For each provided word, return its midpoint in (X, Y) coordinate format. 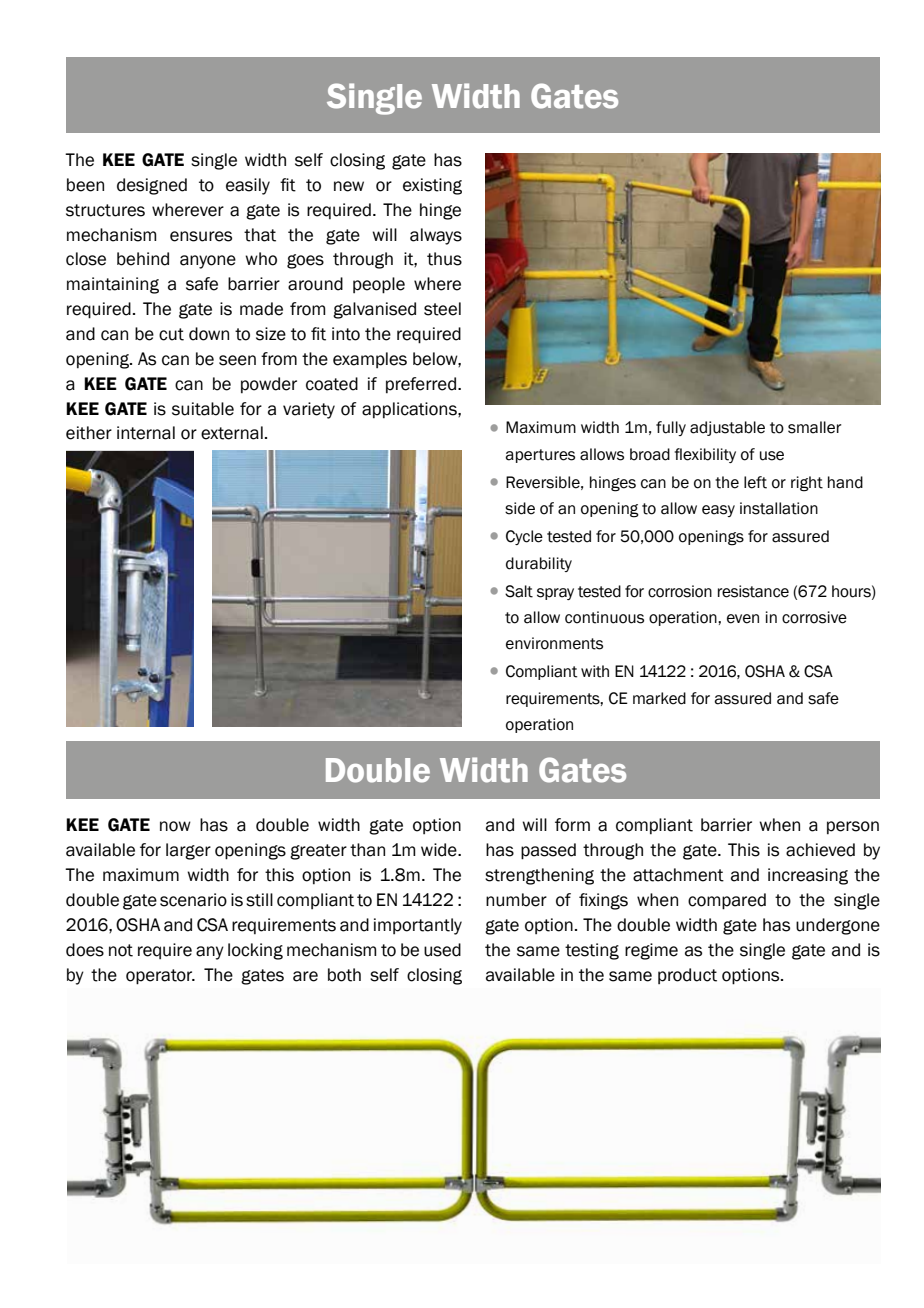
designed (152, 186)
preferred (421, 385)
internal (146, 433)
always (436, 236)
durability (539, 564)
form (572, 825)
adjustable (727, 428)
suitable (203, 409)
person (853, 828)
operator (160, 977)
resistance (753, 591)
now (175, 826)
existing (432, 186)
